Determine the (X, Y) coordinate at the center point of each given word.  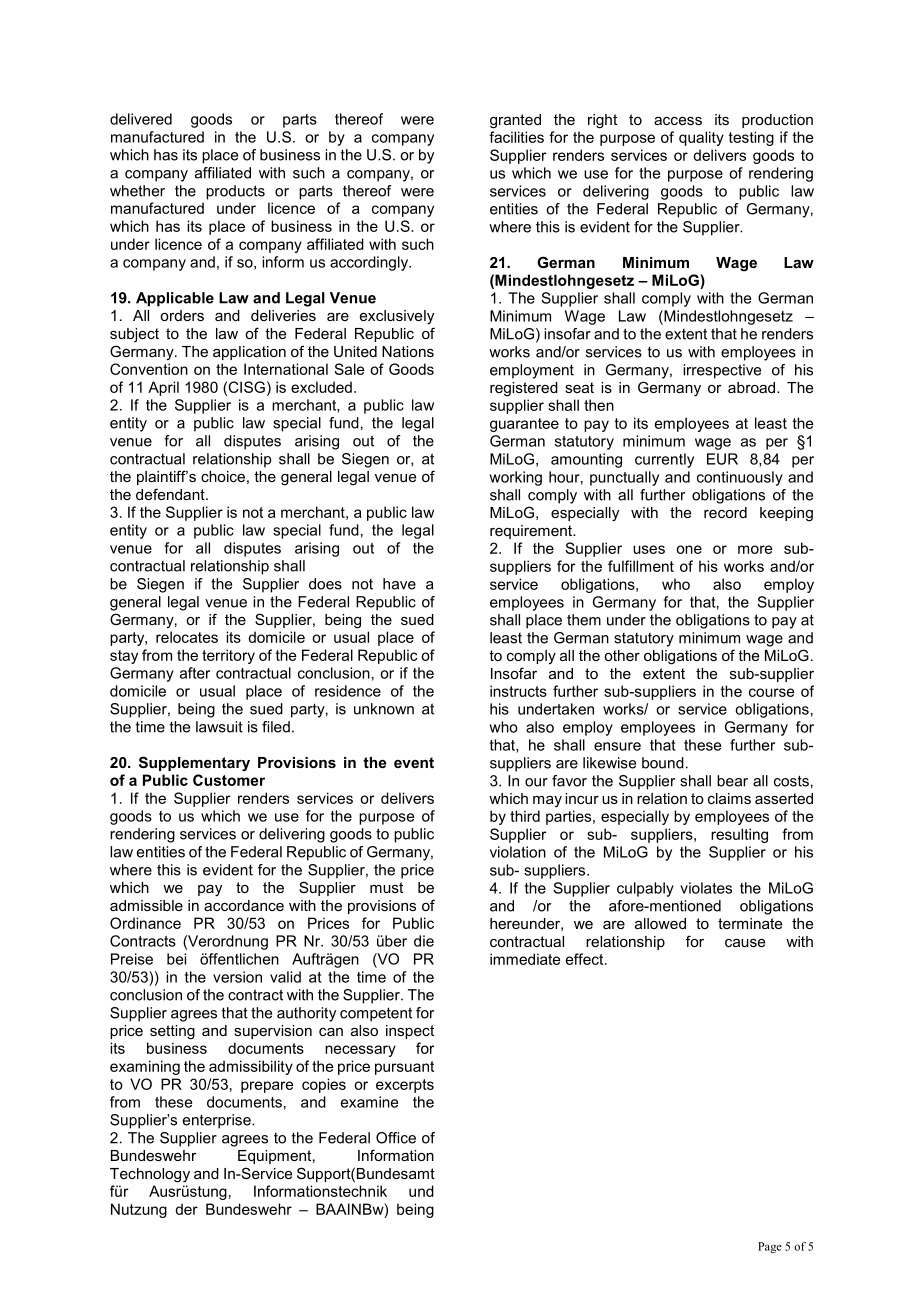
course (771, 692)
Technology (150, 1175)
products (235, 192)
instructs (518, 691)
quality (701, 138)
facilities (516, 137)
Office (396, 1138)
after (195, 673)
